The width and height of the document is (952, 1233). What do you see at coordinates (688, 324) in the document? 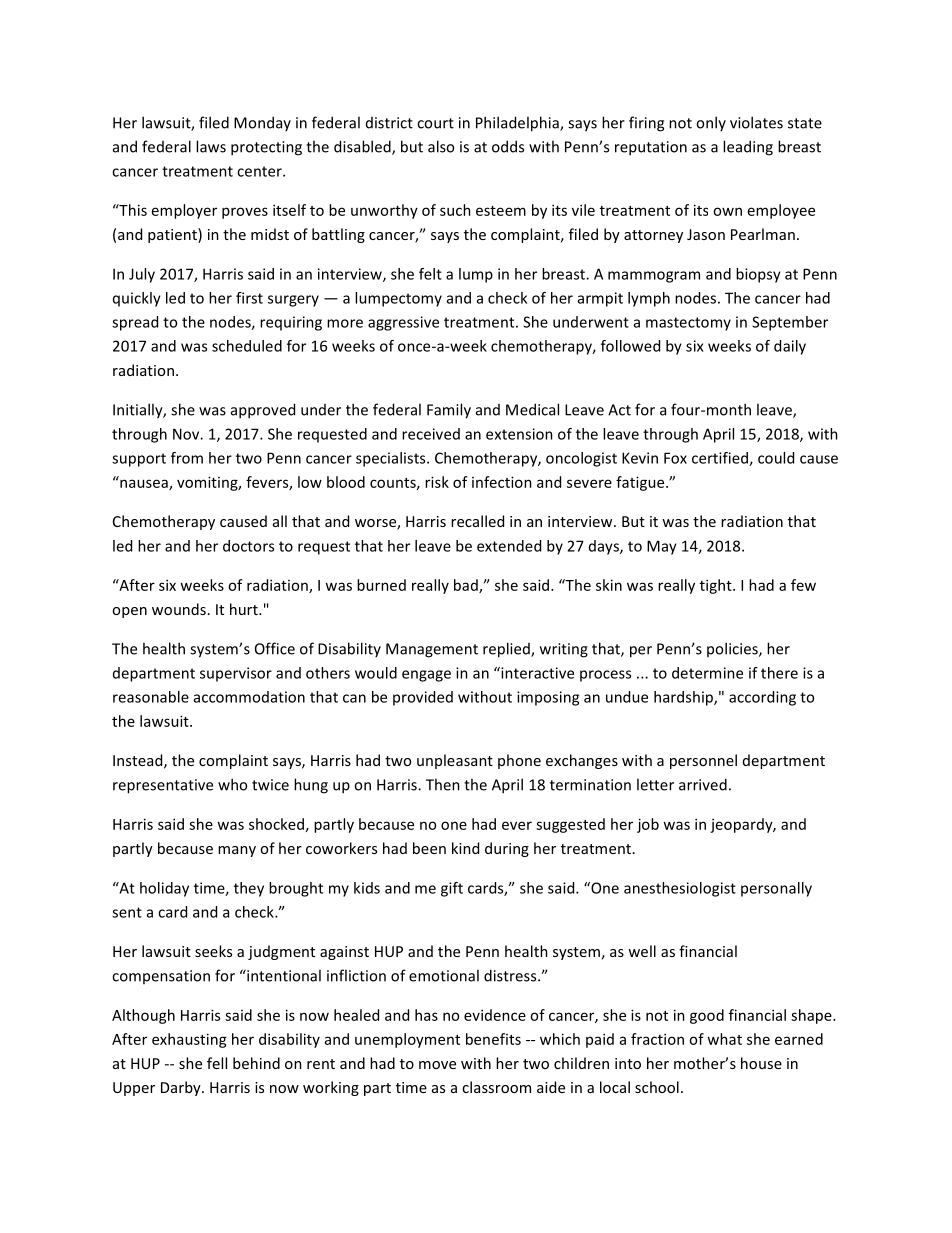
I see `mastectomy` at bounding box center [688, 324].
